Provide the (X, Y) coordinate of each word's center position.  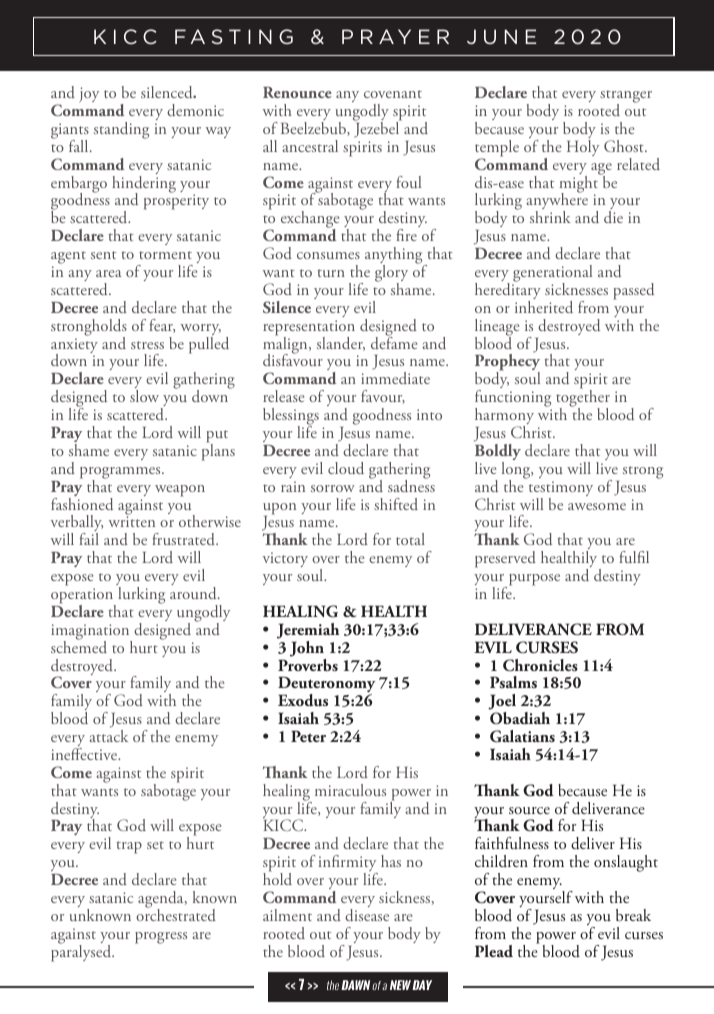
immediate (395, 378)
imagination (91, 633)
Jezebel (378, 129)
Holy (583, 148)
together (583, 399)
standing (121, 130)
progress (161, 938)
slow (144, 396)
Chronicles (540, 665)
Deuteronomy (327, 686)
